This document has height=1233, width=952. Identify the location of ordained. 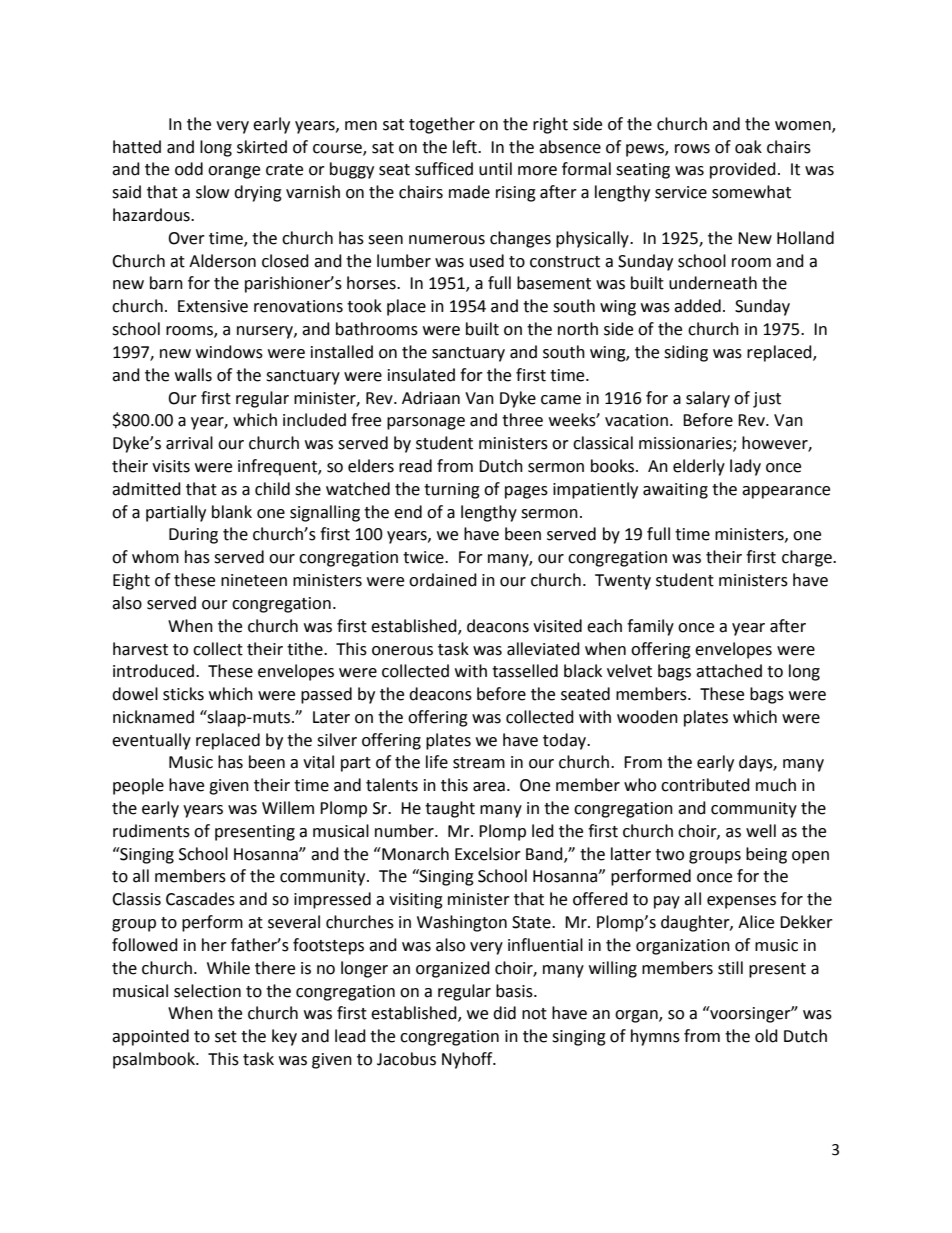
(443, 580).
